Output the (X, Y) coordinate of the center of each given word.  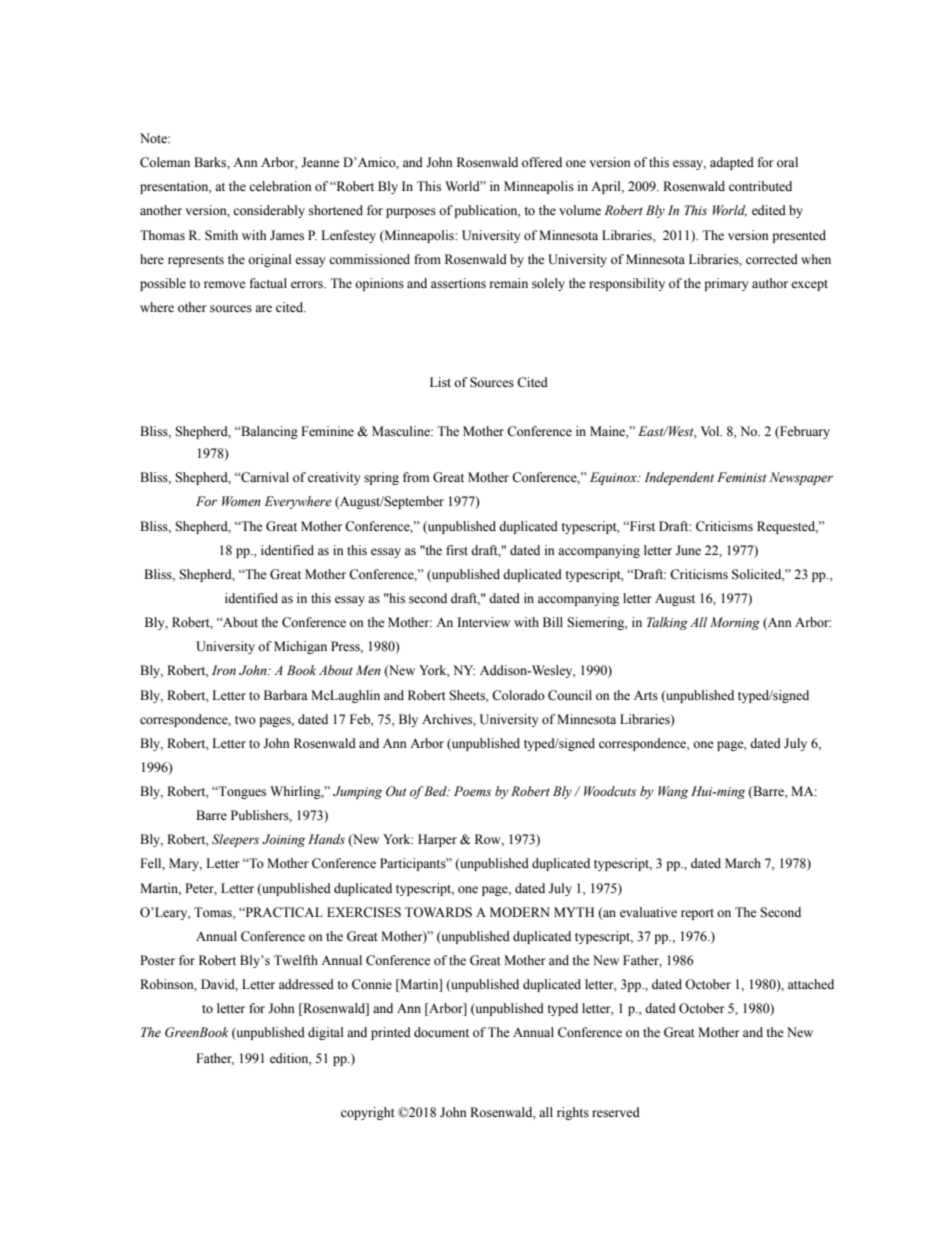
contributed (760, 186)
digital (326, 1033)
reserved (616, 1112)
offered (542, 162)
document (441, 1032)
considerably (269, 211)
